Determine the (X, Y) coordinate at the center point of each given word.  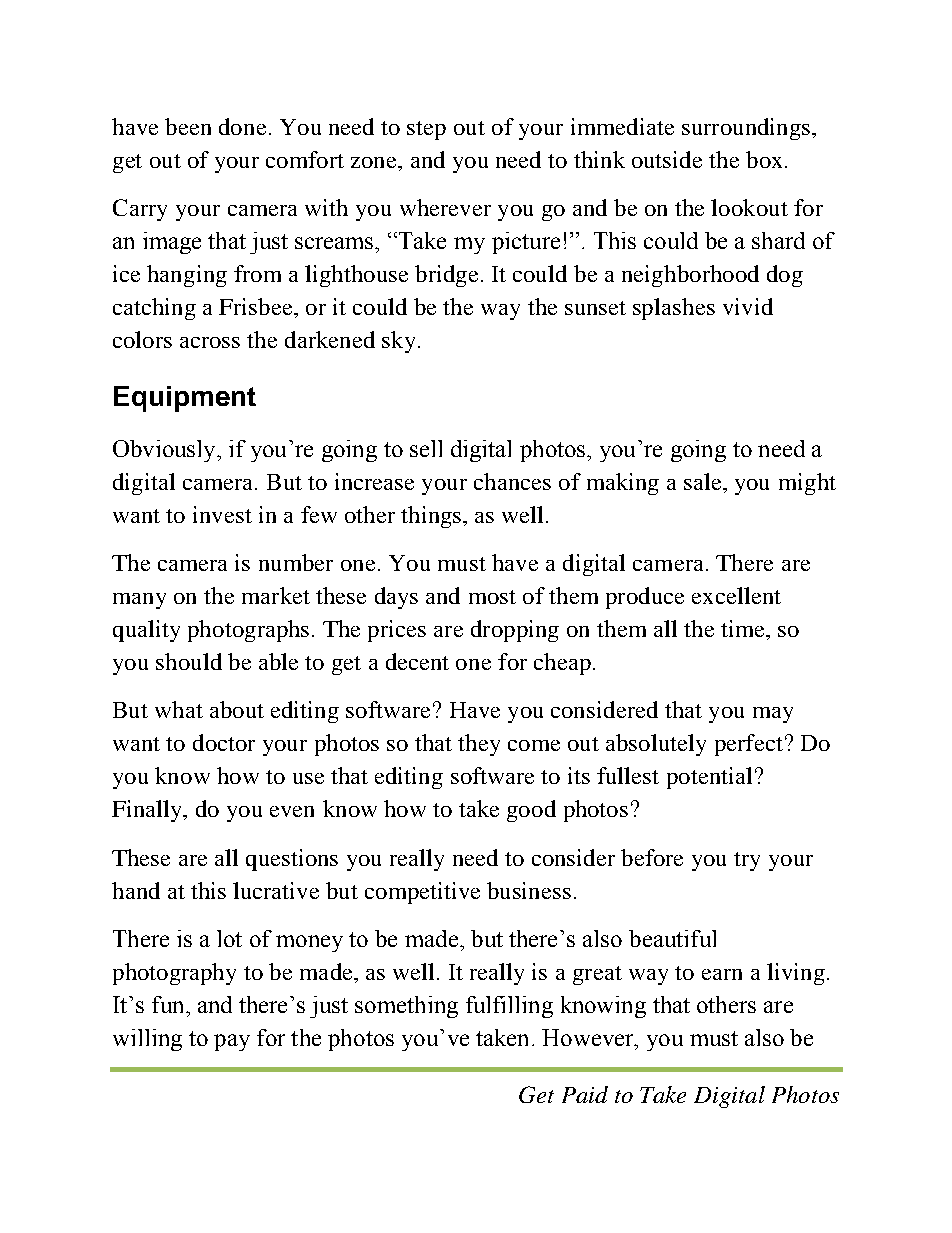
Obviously (165, 451)
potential (709, 778)
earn (722, 974)
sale (704, 481)
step (426, 130)
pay (232, 1042)
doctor (224, 742)
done (242, 126)
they (479, 745)
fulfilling (509, 1007)
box (764, 159)
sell (426, 448)
